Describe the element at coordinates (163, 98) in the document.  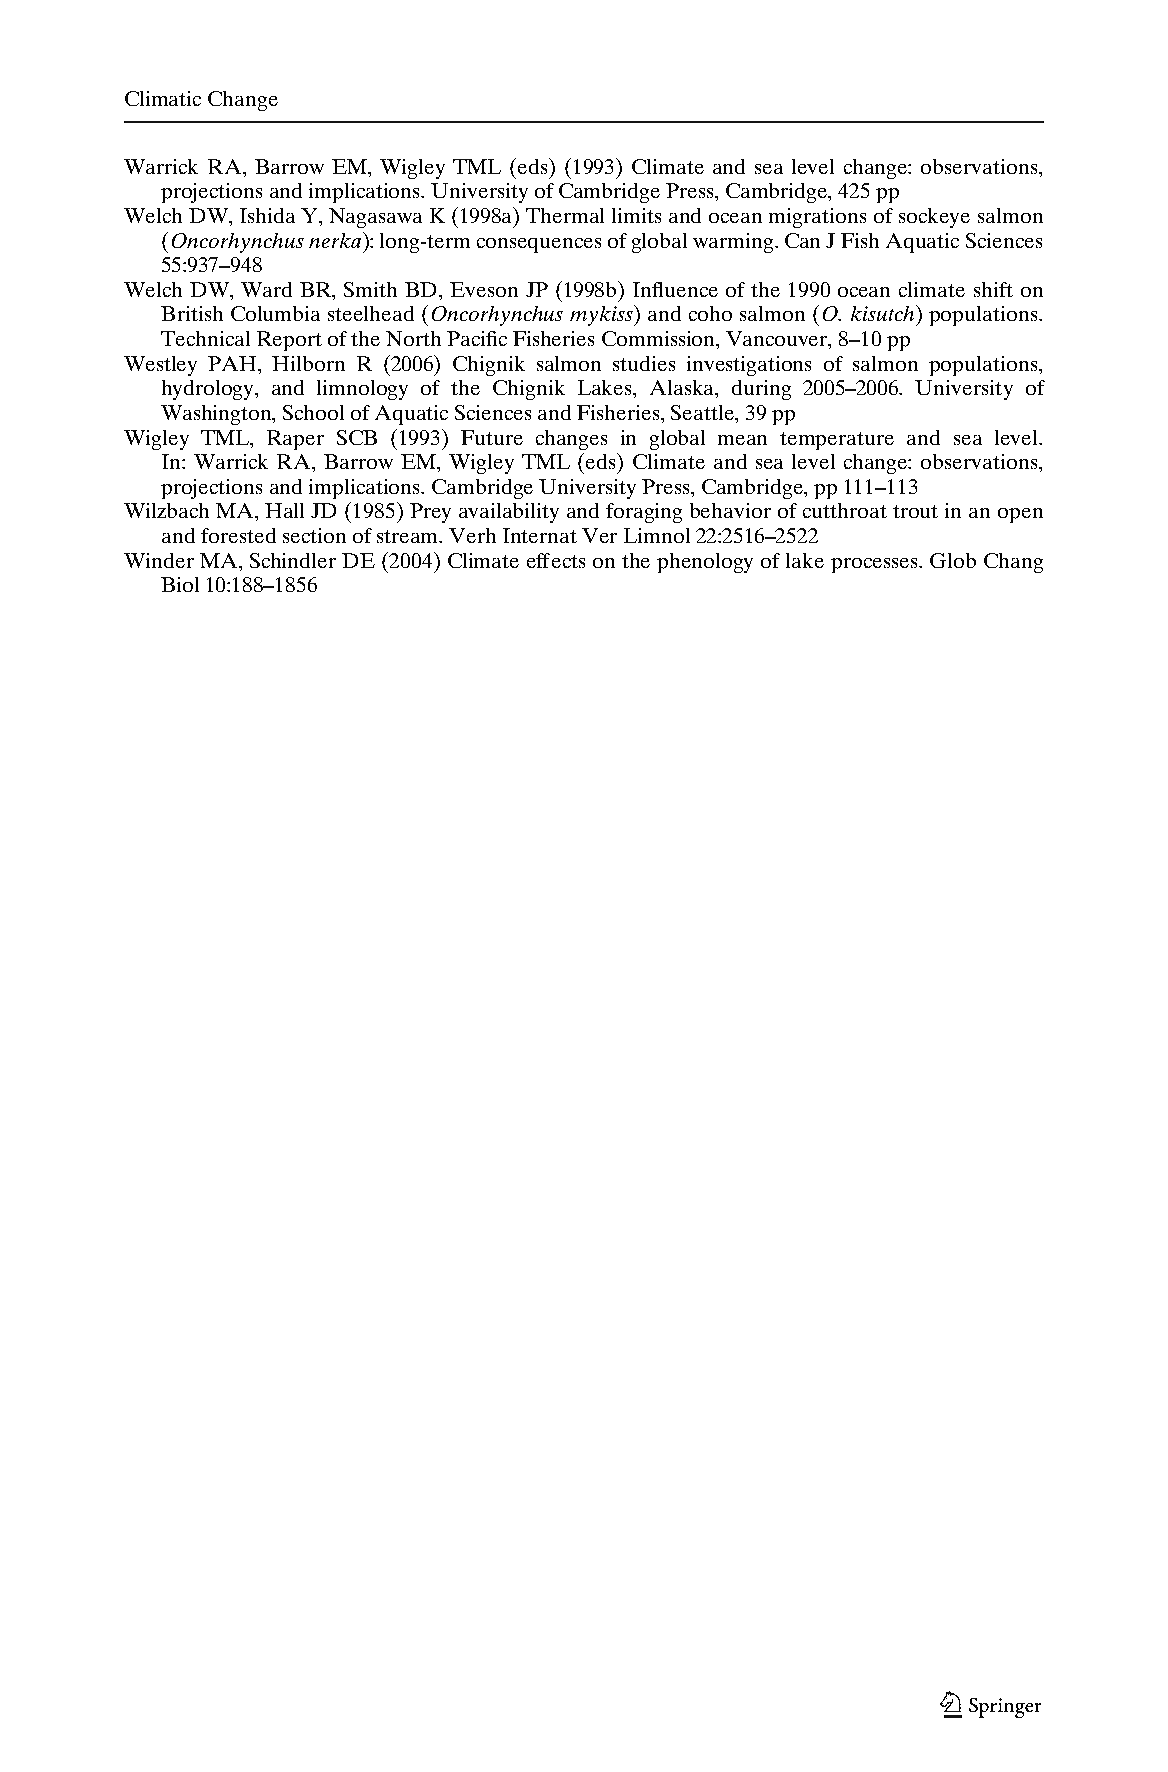
I see `Climatic` at that location.
